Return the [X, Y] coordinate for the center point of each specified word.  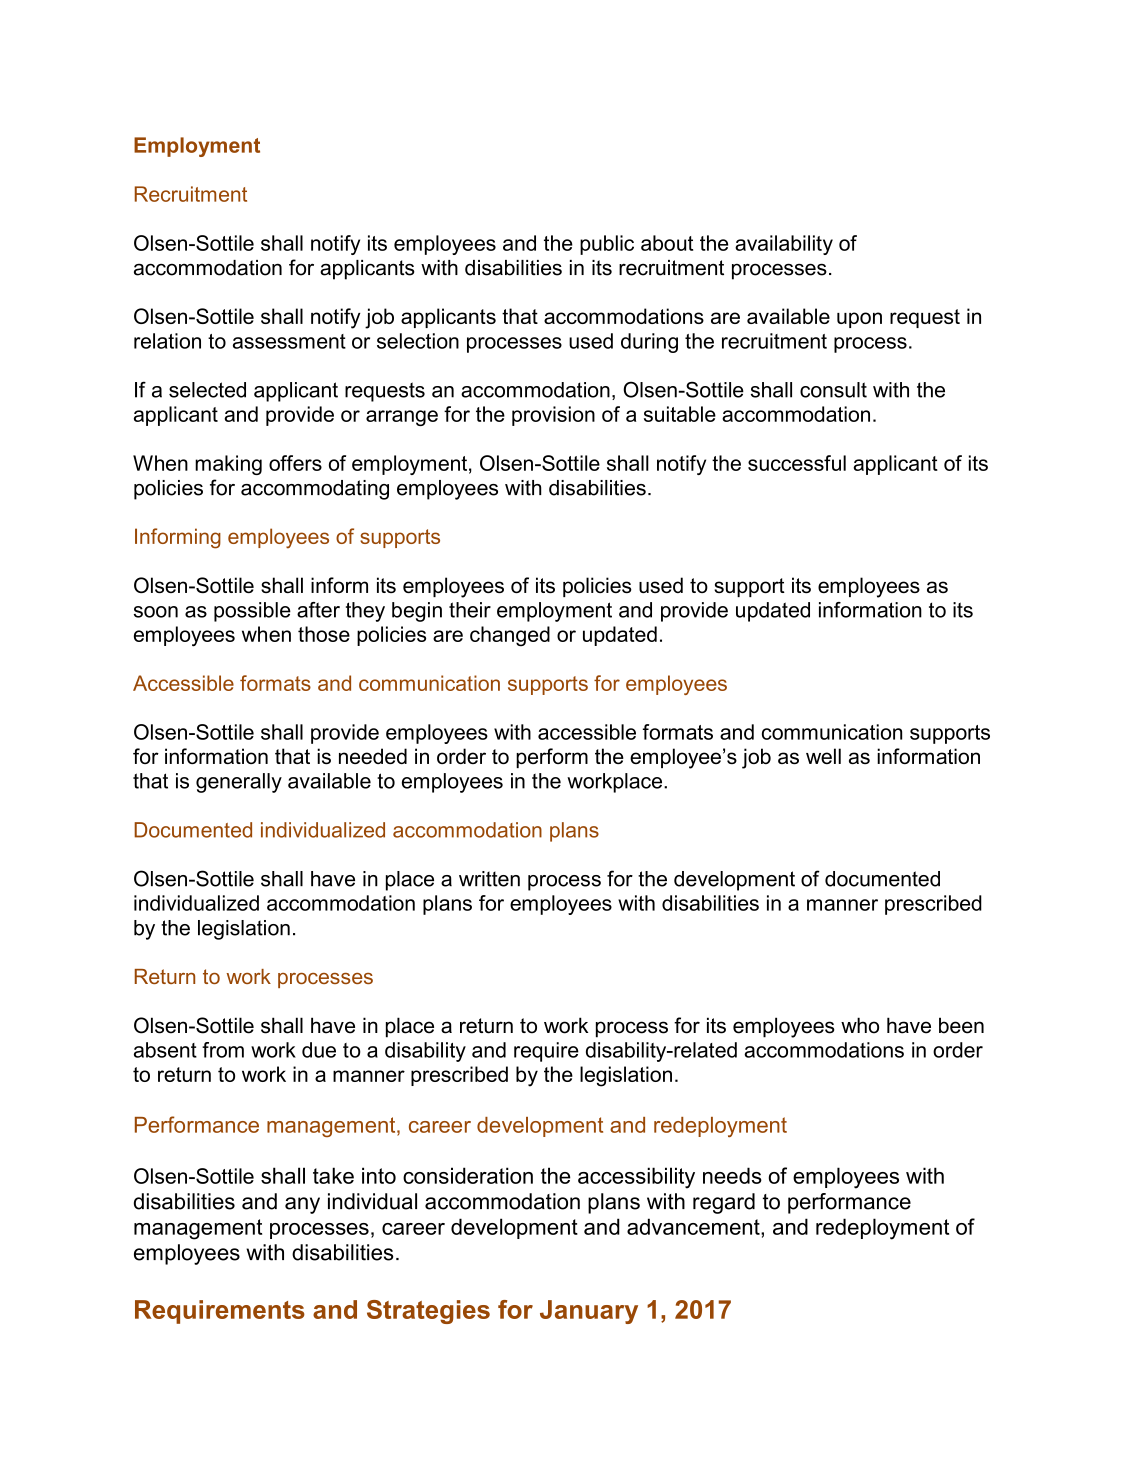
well [823, 756]
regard [724, 1203]
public [607, 245]
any [302, 1205]
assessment [289, 341]
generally [239, 783]
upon [859, 320]
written [489, 879]
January [589, 1312]
